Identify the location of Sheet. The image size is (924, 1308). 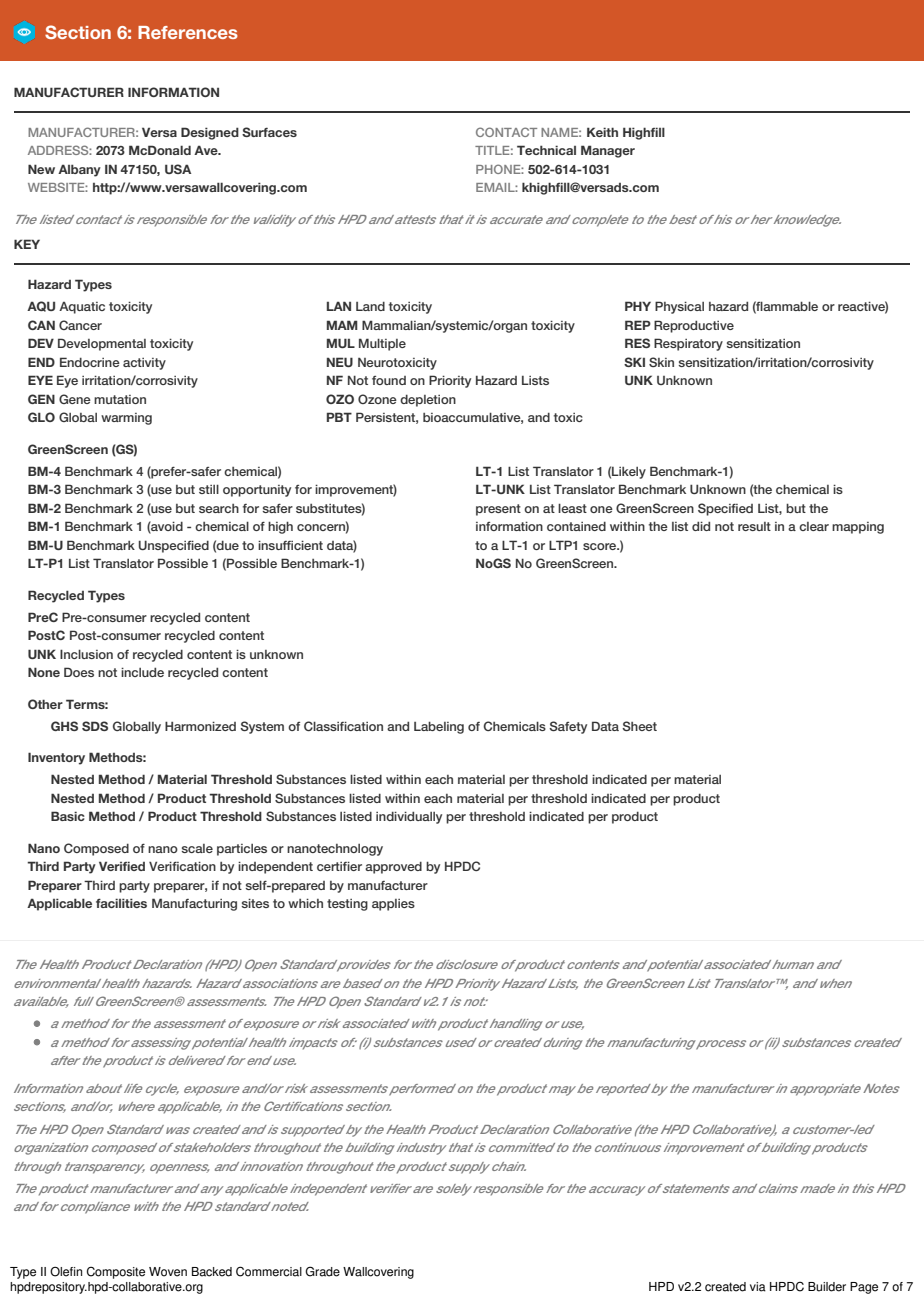
(639, 726).
